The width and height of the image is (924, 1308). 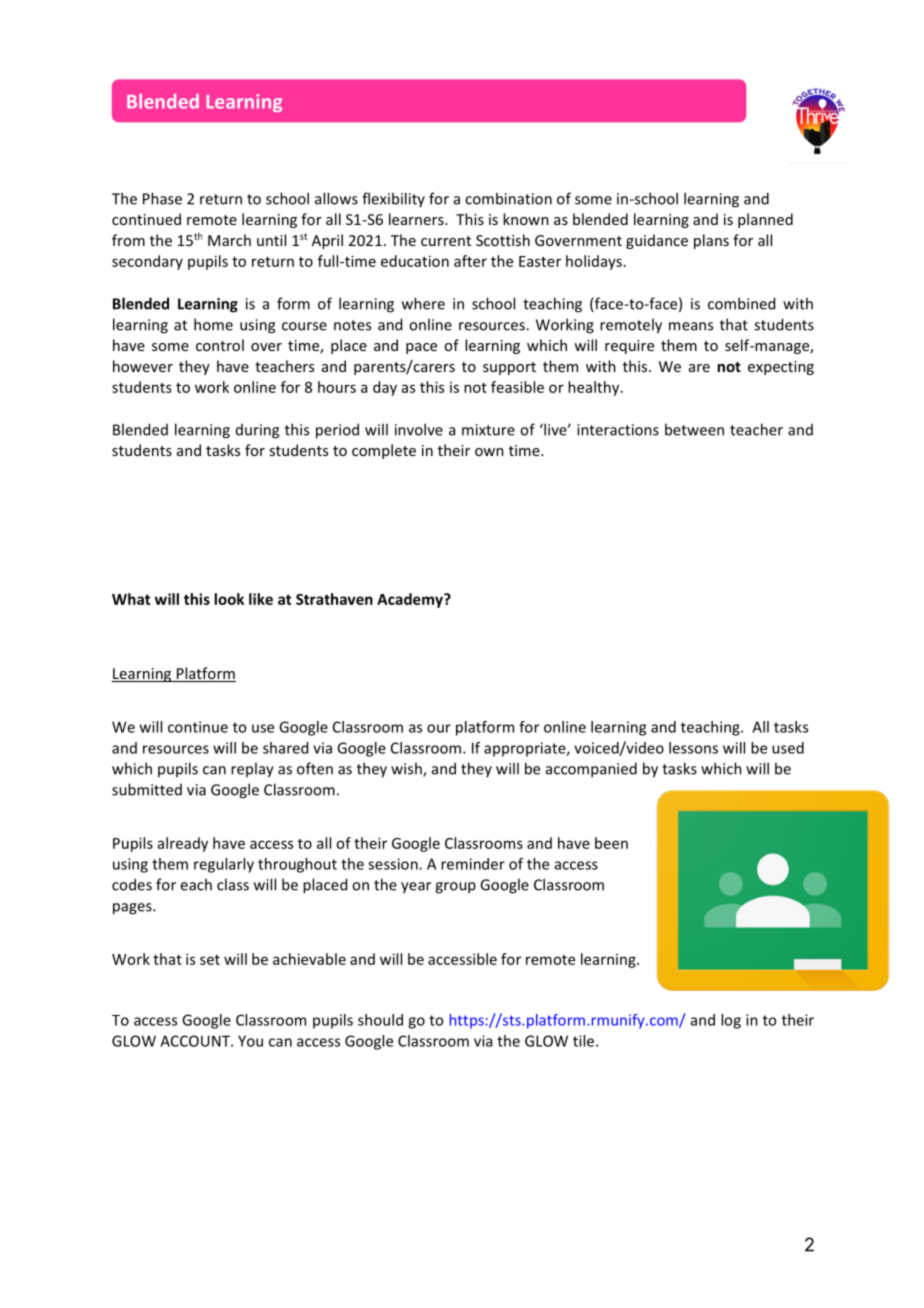 What do you see at coordinates (196, 1041) in the image?
I see `ACCOUNT` at bounding box center [196, 1041].
